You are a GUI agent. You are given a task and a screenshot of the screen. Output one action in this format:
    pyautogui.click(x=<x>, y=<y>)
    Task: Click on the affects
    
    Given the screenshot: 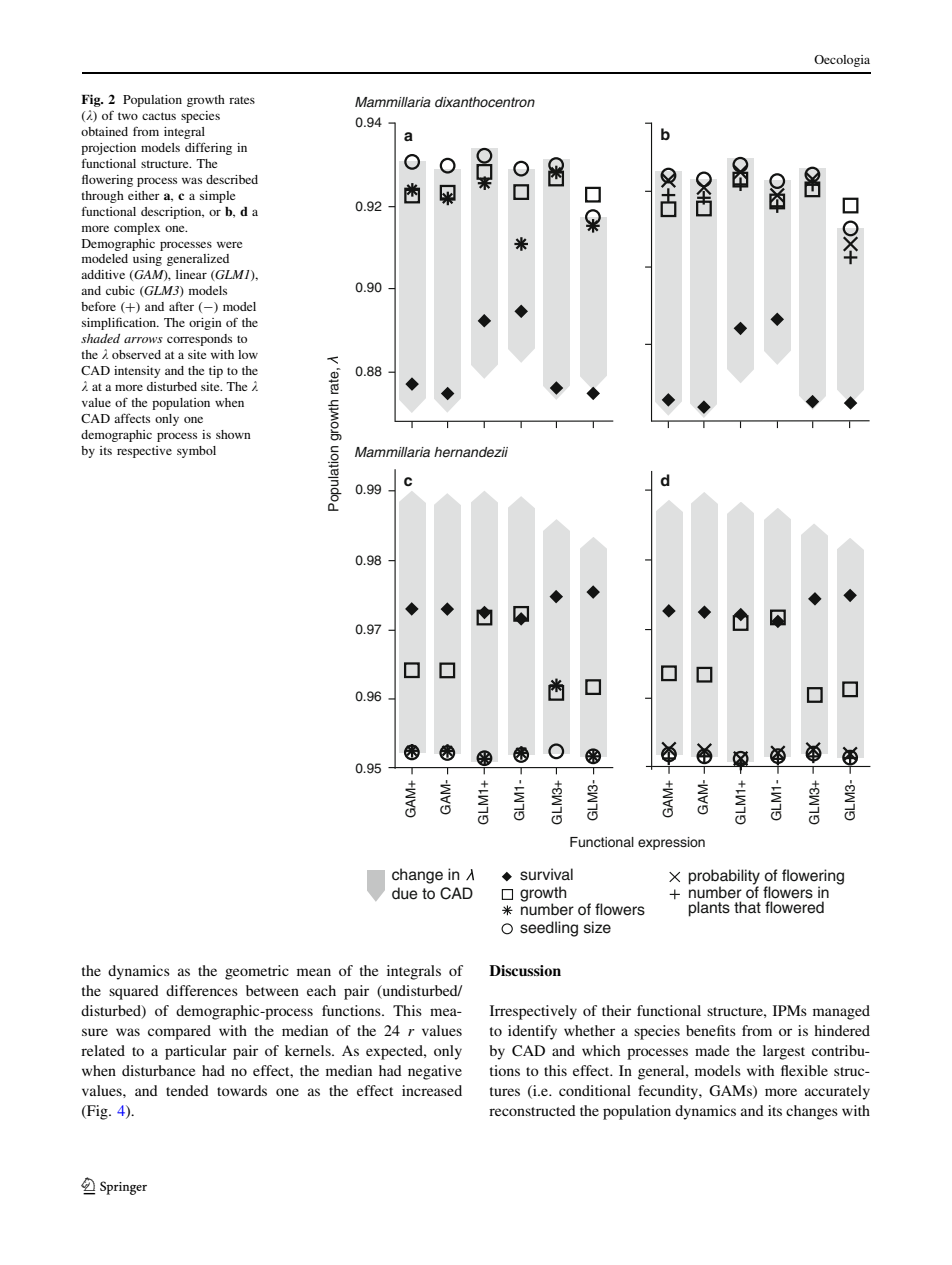 What is the action you would take?
    pyautogui.click(x=132, y=418)
